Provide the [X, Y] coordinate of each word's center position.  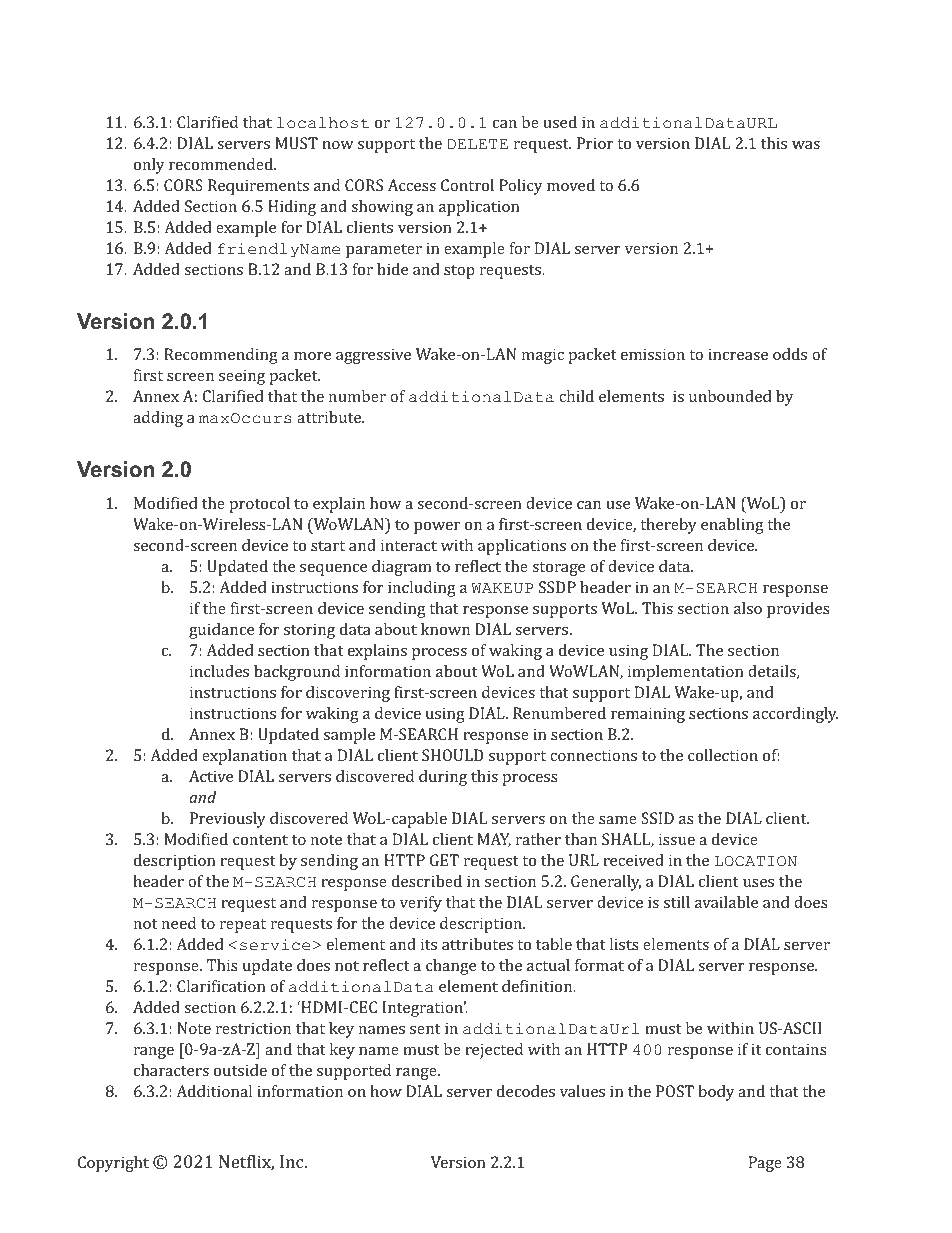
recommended [222, 164]
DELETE [477, 144]
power [437, 528]
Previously [228, 820]
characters [171, 1070]
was [806, 145]
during [443, 778]
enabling [732, 526]
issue [677, 839]
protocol [259, 505]
